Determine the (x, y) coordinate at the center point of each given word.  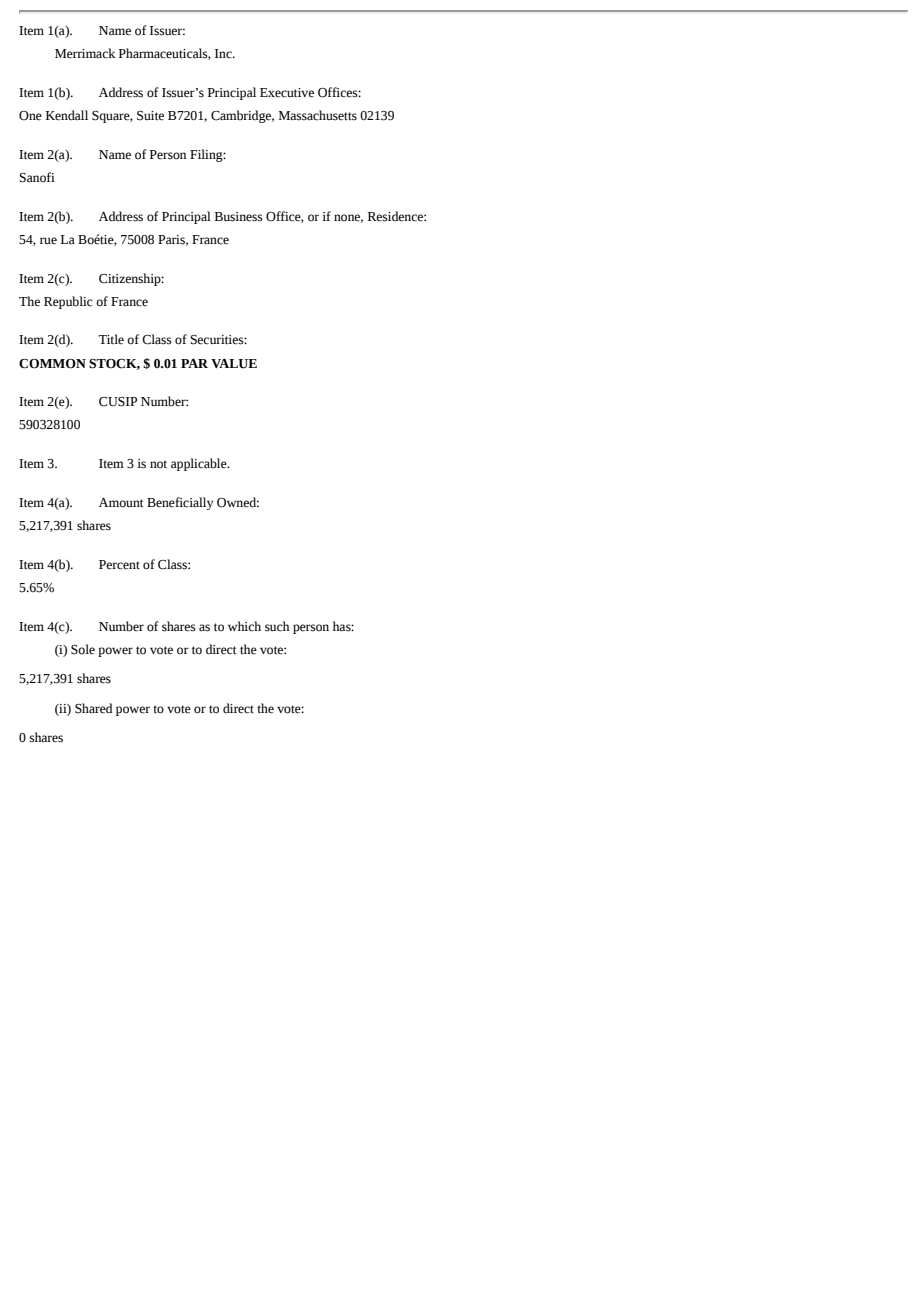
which (244, 626)
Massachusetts (318, 115)
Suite (150, 116)
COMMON (52, 364)
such (277, 626)
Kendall (67, 115)
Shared (94, 708)
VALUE (234, 364)
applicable (200, 464)
